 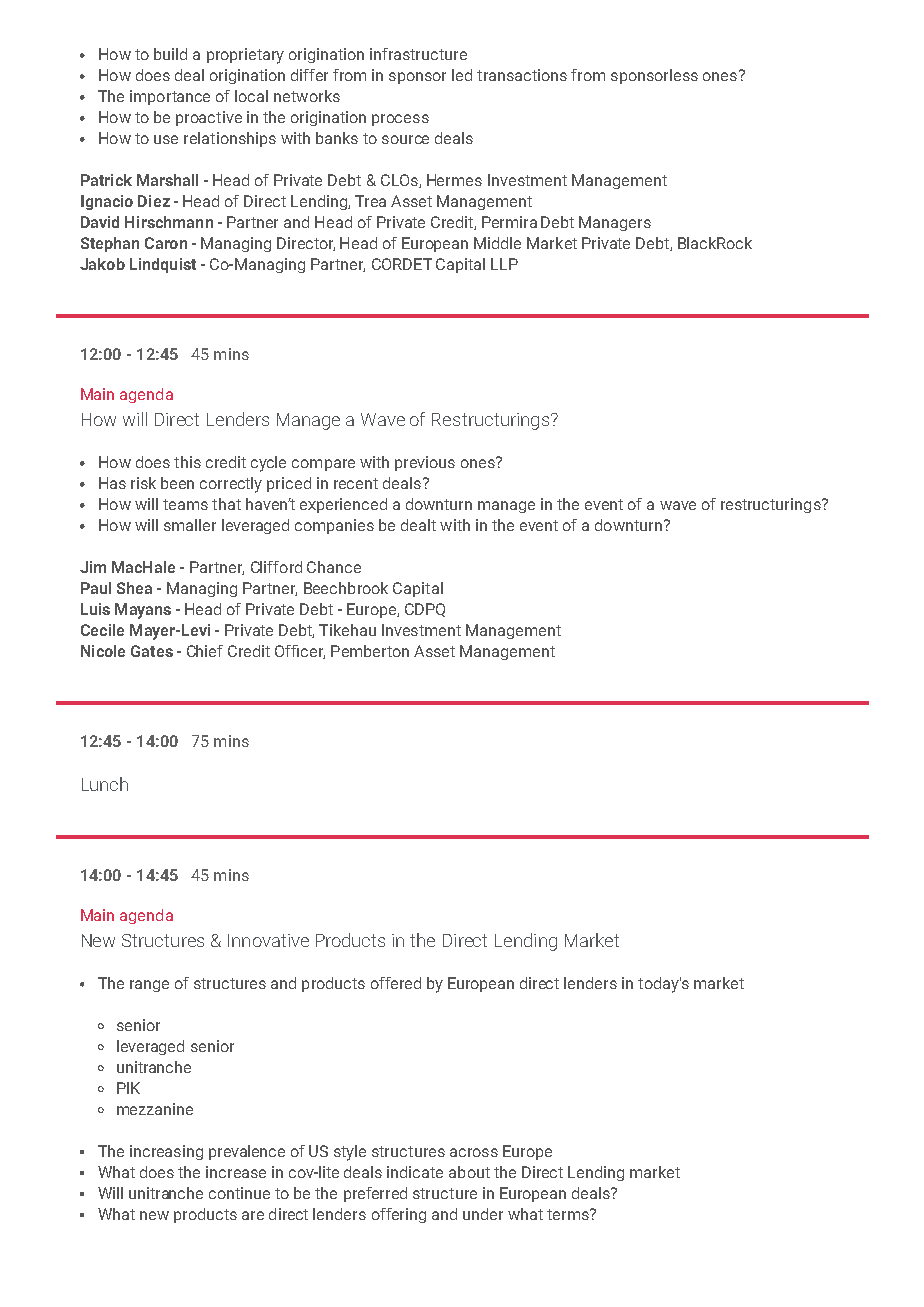 I want to click on importance, so click(x=170, y=97).
